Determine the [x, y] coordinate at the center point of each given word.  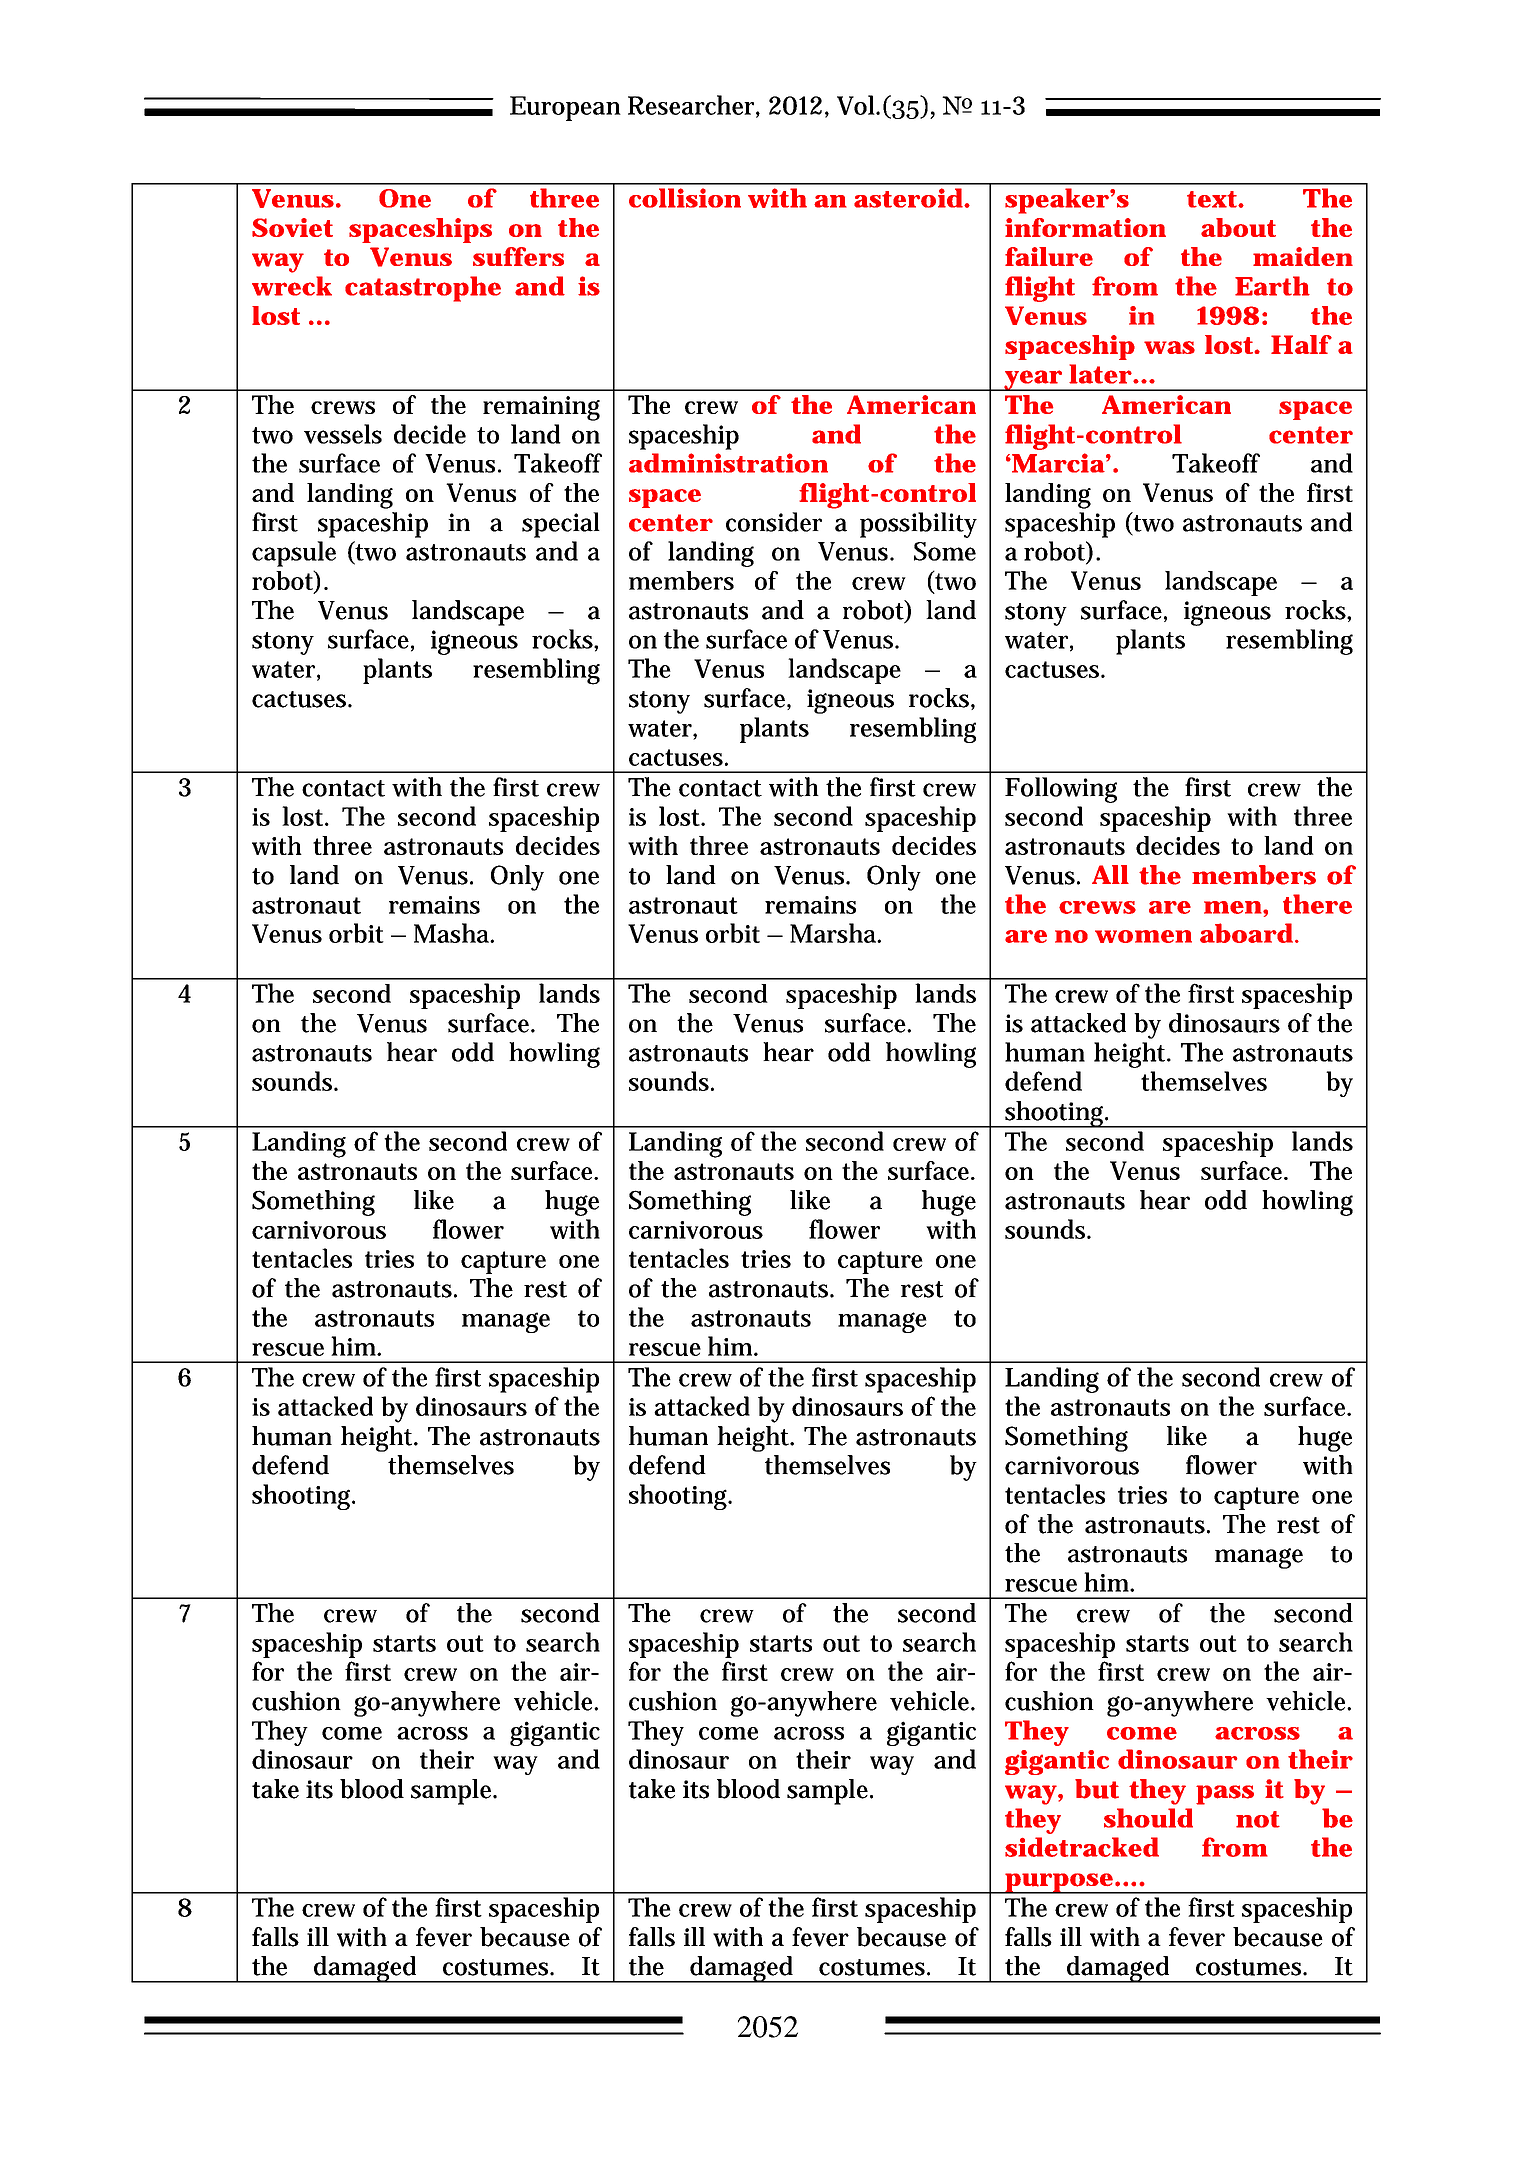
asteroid [908, 198]
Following [1061, 790]
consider [774, 522]
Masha [453, 933]
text [1213, 199]
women [1143, 936]
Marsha [834, 933]
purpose [1058, 1883]
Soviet [292, 227]
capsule [294, 554]
